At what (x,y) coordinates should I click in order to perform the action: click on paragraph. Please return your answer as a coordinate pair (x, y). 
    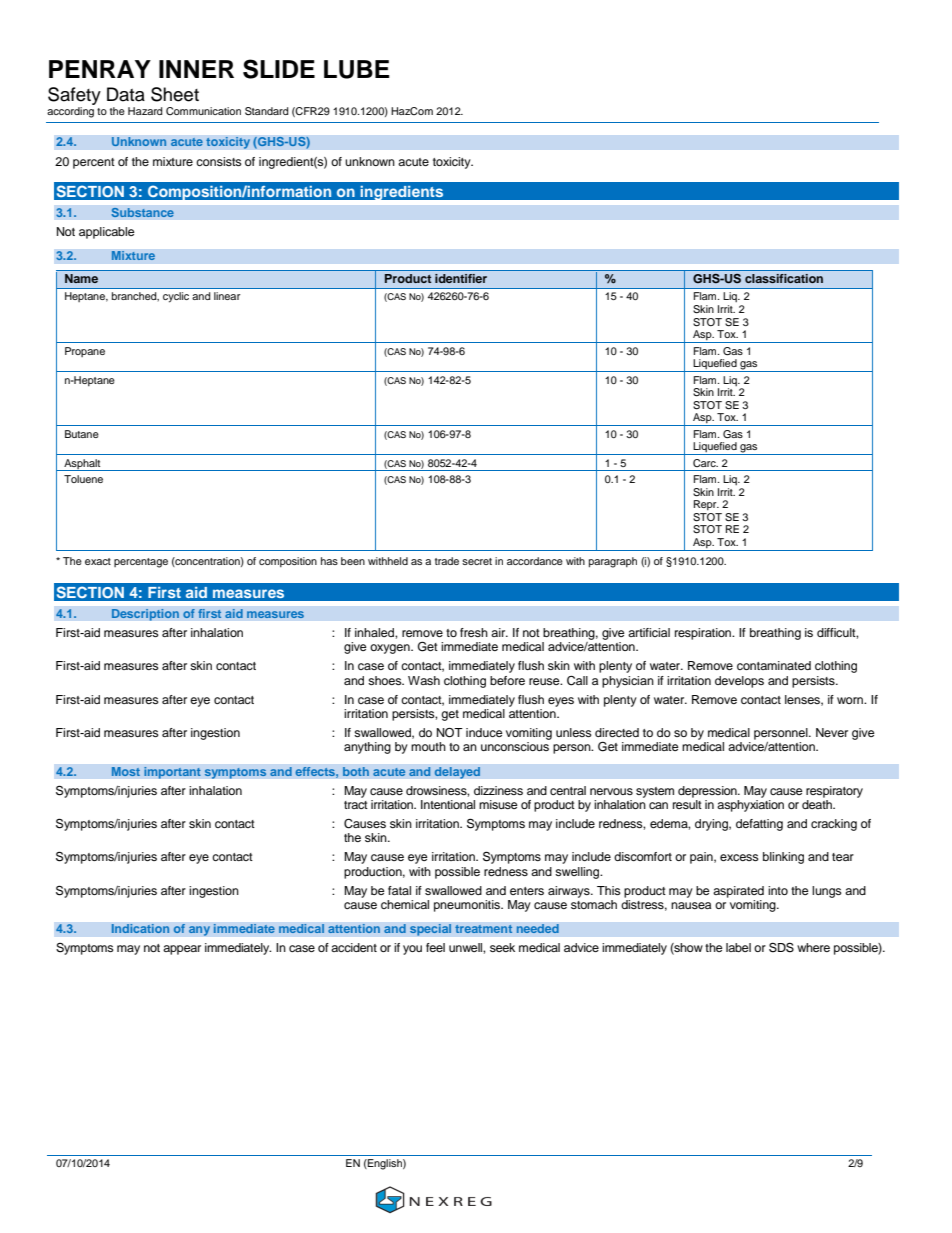
    Looking at the image, I should click on (613, 562).
